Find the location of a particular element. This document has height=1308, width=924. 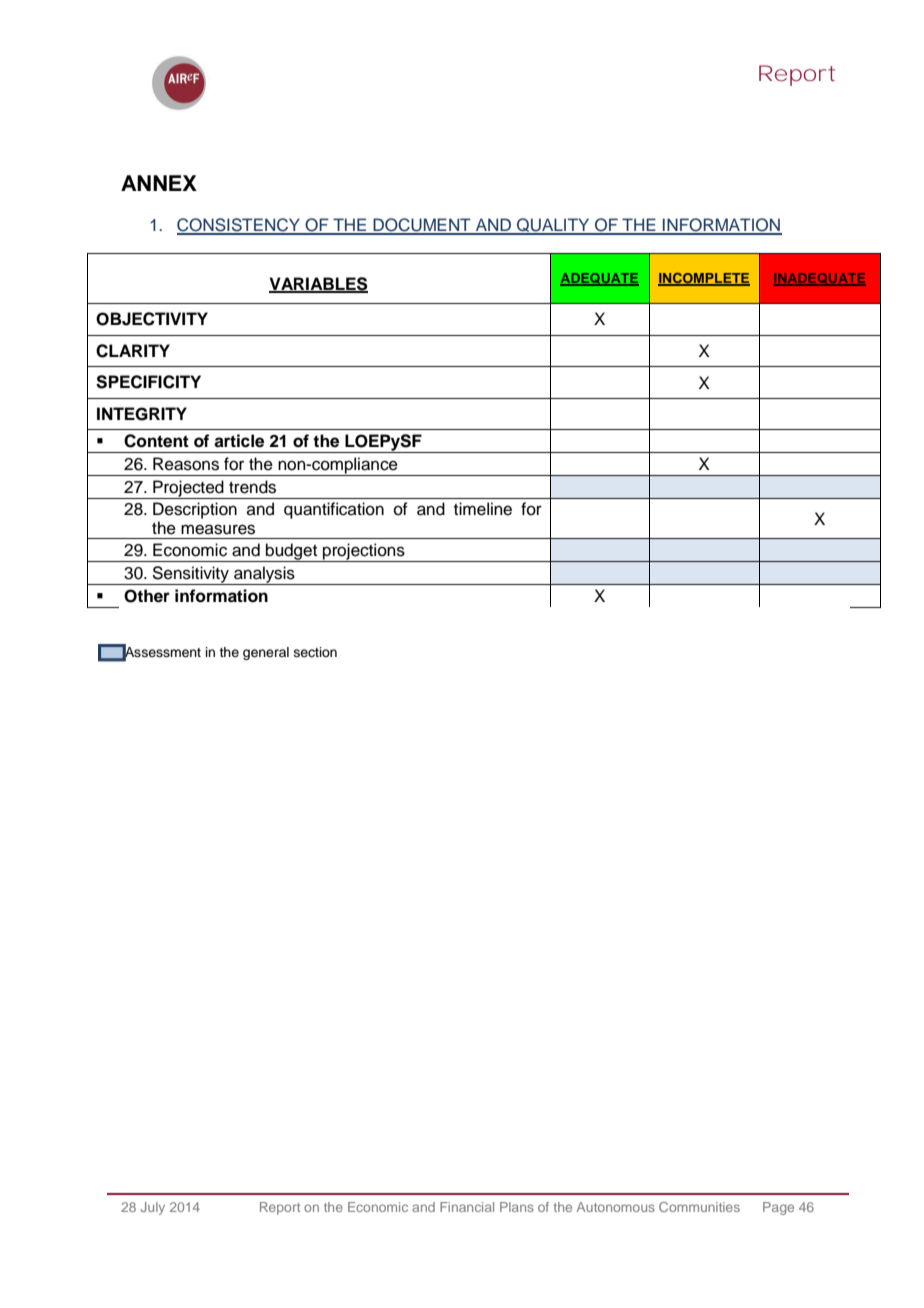

July is located at coordinates (153, 1208).
